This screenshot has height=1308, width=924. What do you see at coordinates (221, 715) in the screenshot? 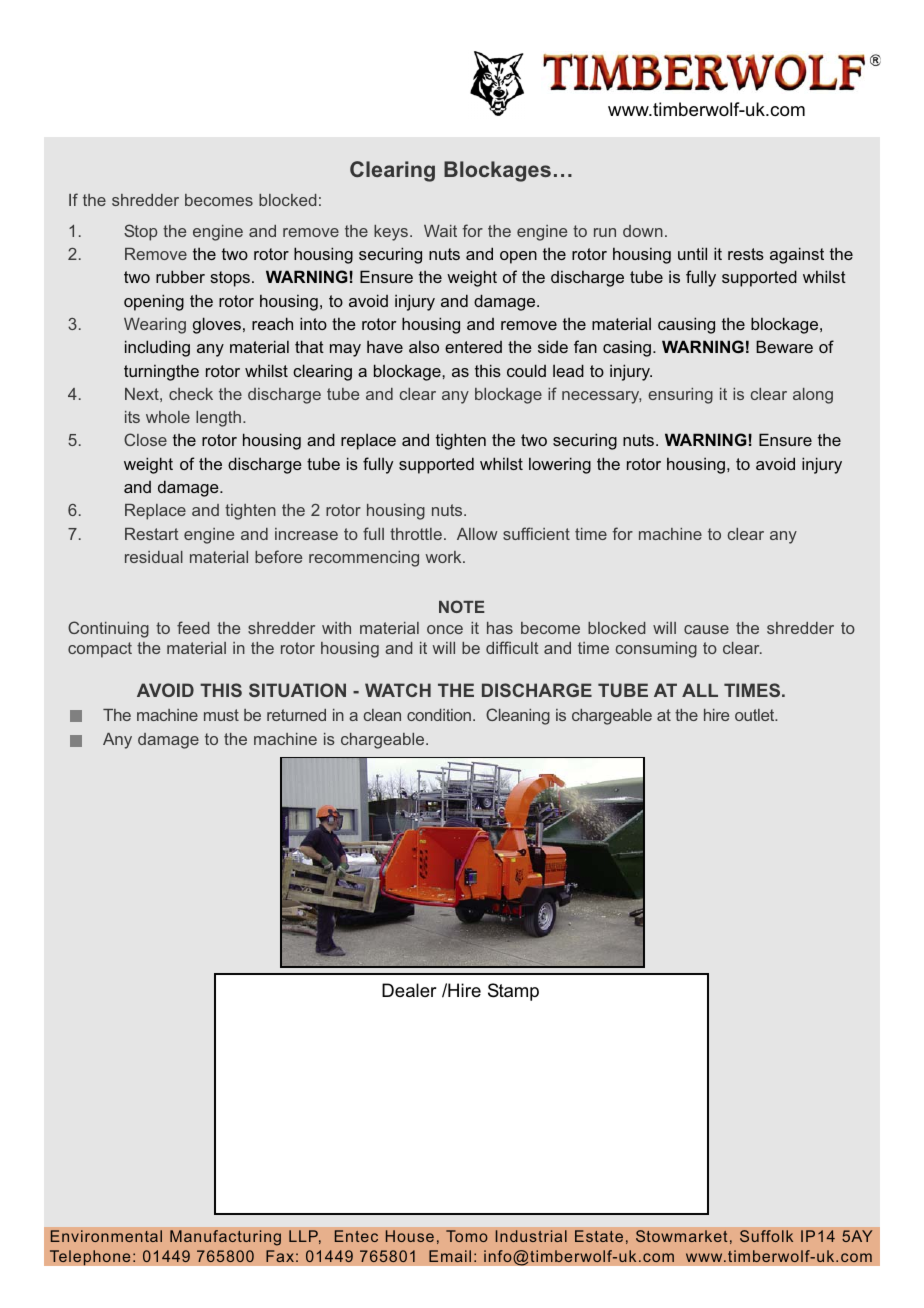
I see `must` at bounding box center [221, 715].
